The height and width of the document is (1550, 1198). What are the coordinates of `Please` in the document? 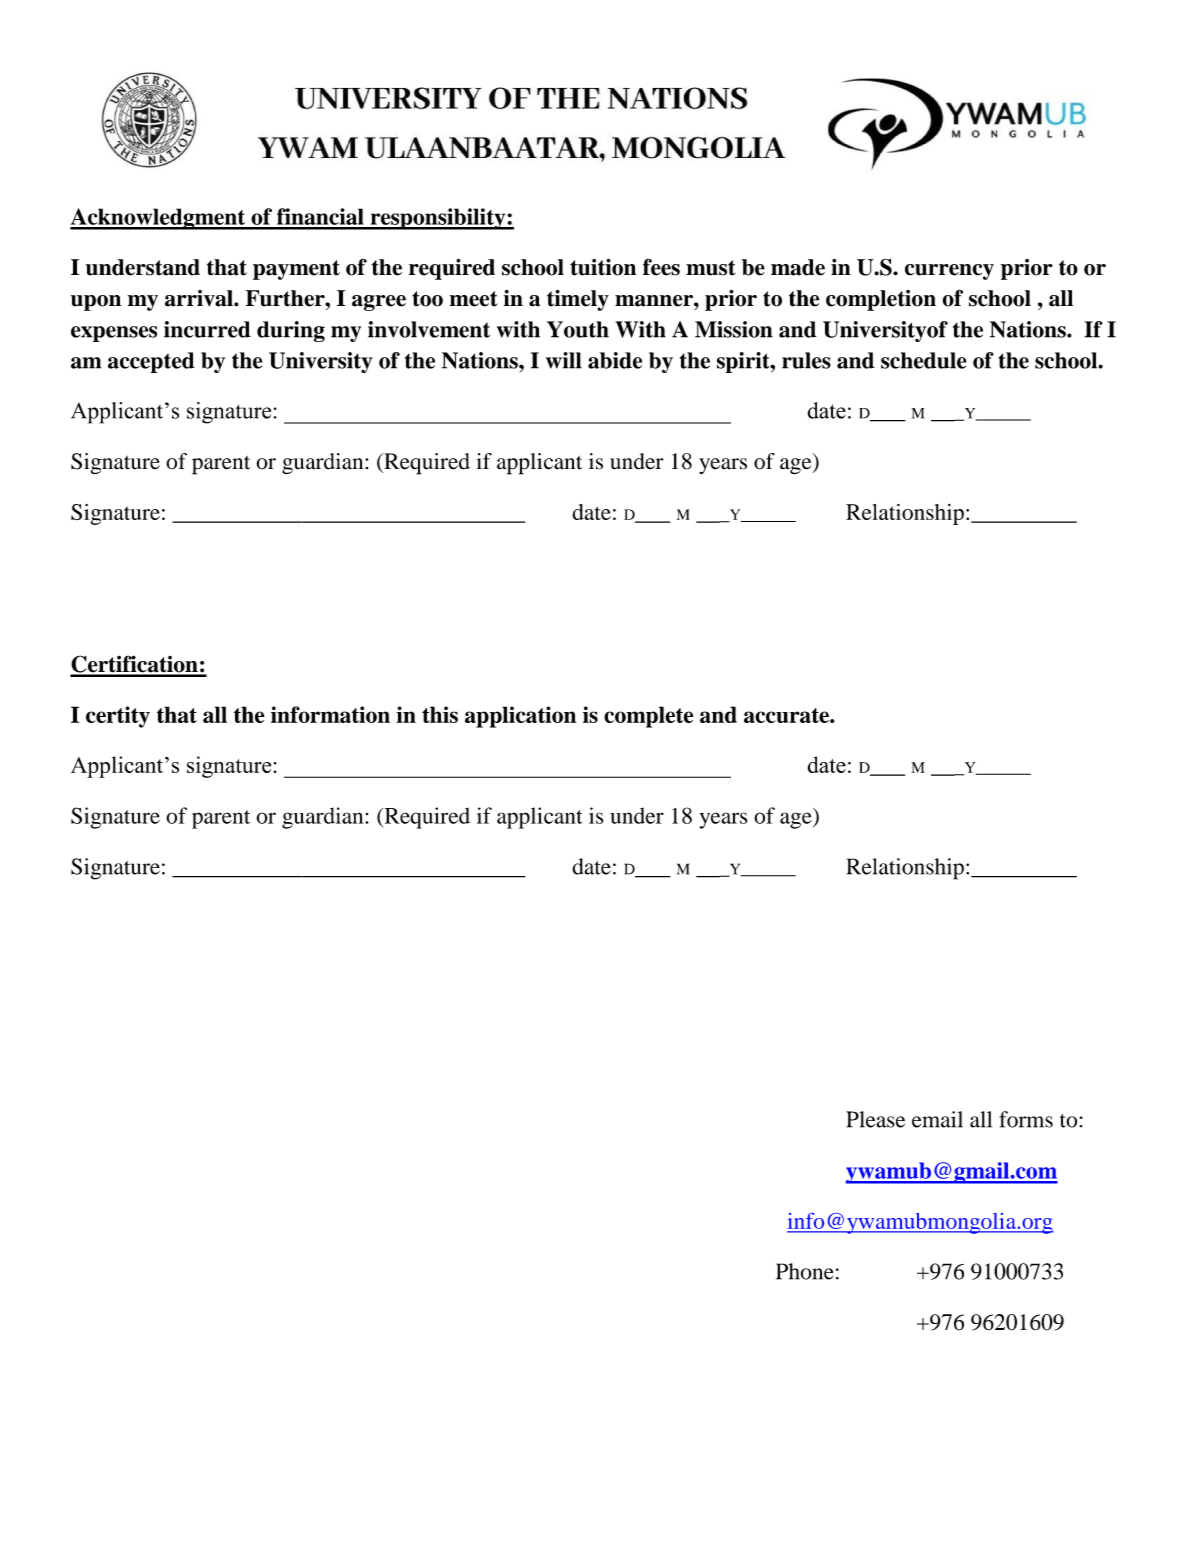 It's located at (875, 1119).
